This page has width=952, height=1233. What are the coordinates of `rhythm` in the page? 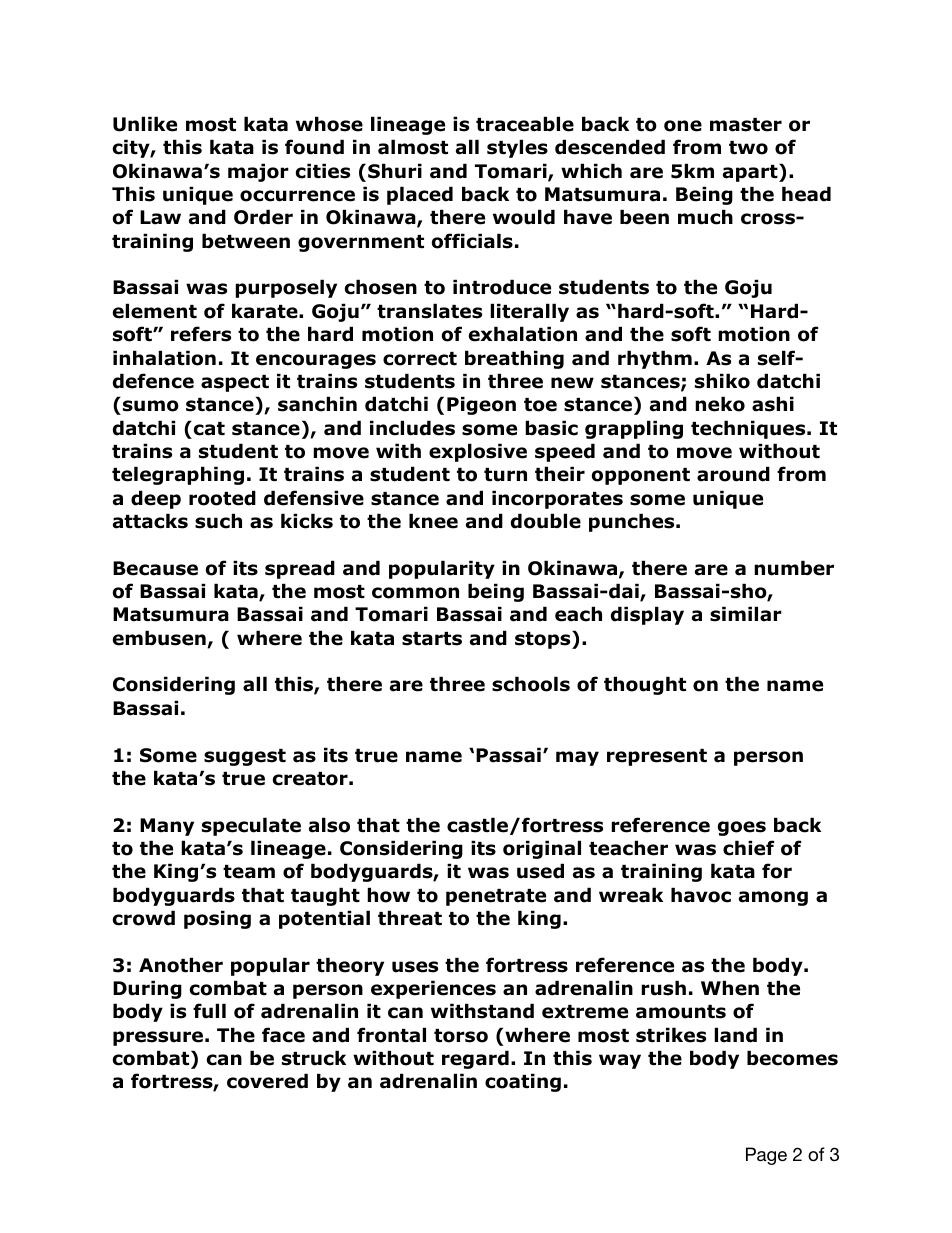 It's located at (655, 359).
